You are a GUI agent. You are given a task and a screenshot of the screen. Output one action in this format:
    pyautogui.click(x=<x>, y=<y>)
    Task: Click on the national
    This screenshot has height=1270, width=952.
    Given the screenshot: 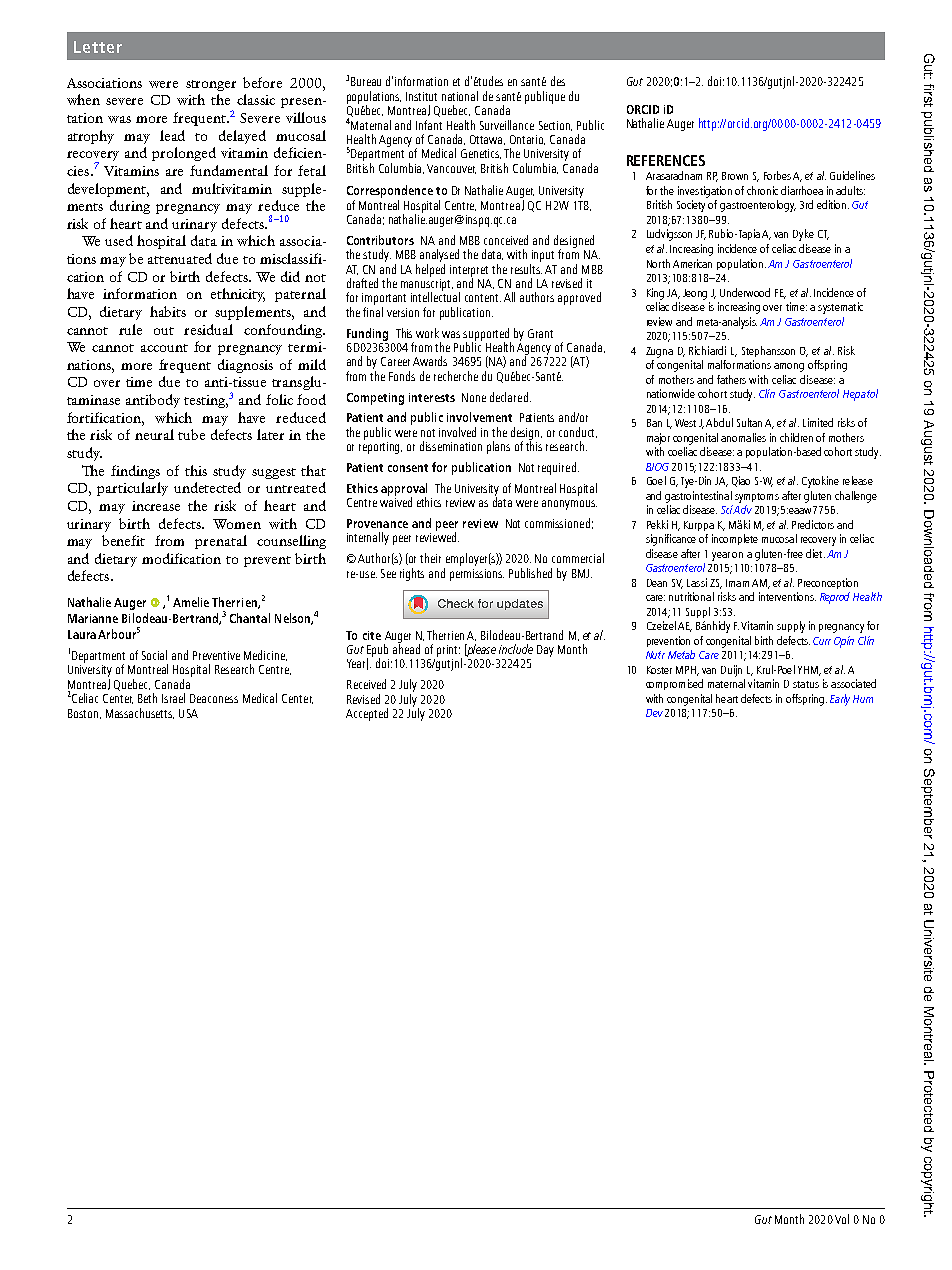 What is the action you would take?
    pyautogui.click(x=460, y=96)
